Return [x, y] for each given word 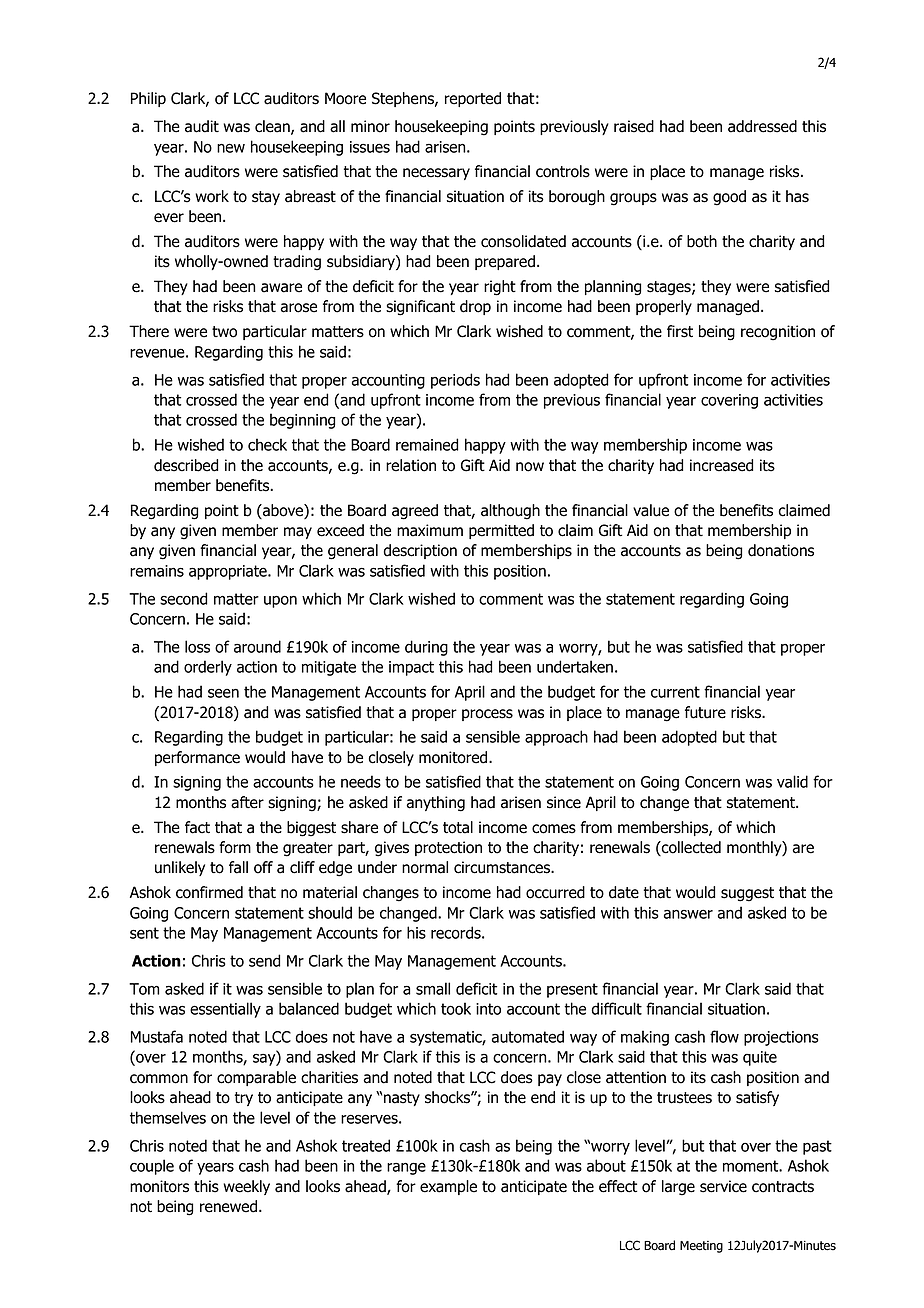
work [212, 196]
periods [455, 381]
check [267, 444]
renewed [228, 1206]
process [487, 715]
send [265, 960]
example [448, 1187]
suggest [747, 894]
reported [473, 99]
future [705, 712]
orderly [208, 668]
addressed [762, 126]
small [433, 988]
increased [721, 465]
